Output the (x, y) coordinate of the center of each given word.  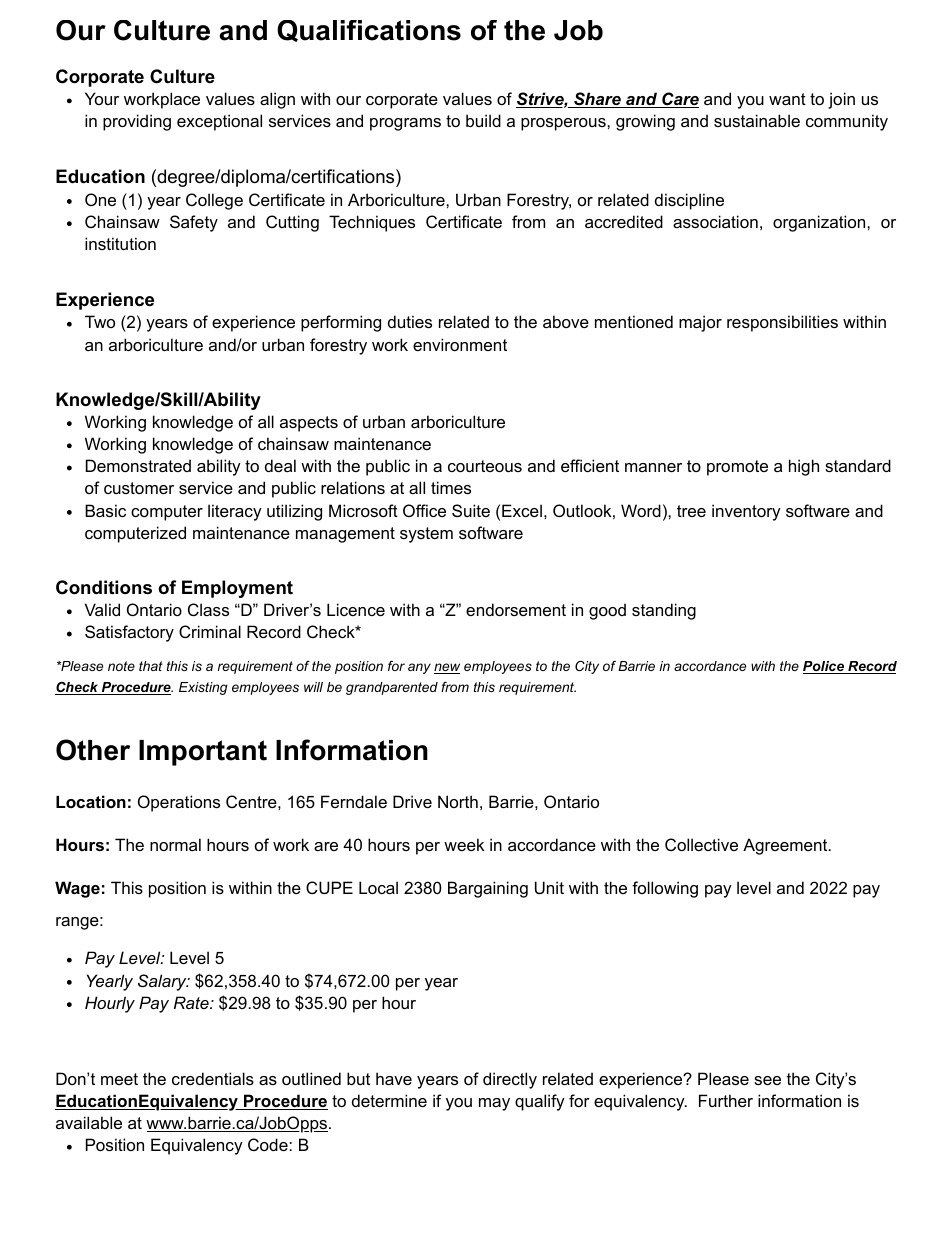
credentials (213, 1078)
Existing (203, 688)
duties (410, 321)
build (483, 120)
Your (102, 98)
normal (175, 844)
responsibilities (782, 323)
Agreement (786, 846)
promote (737, 468)
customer (139, 488)
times (451, 487)
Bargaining (488, 889)
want (787, 99)
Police (824, 667)
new (447, 668)
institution (120, 243)
